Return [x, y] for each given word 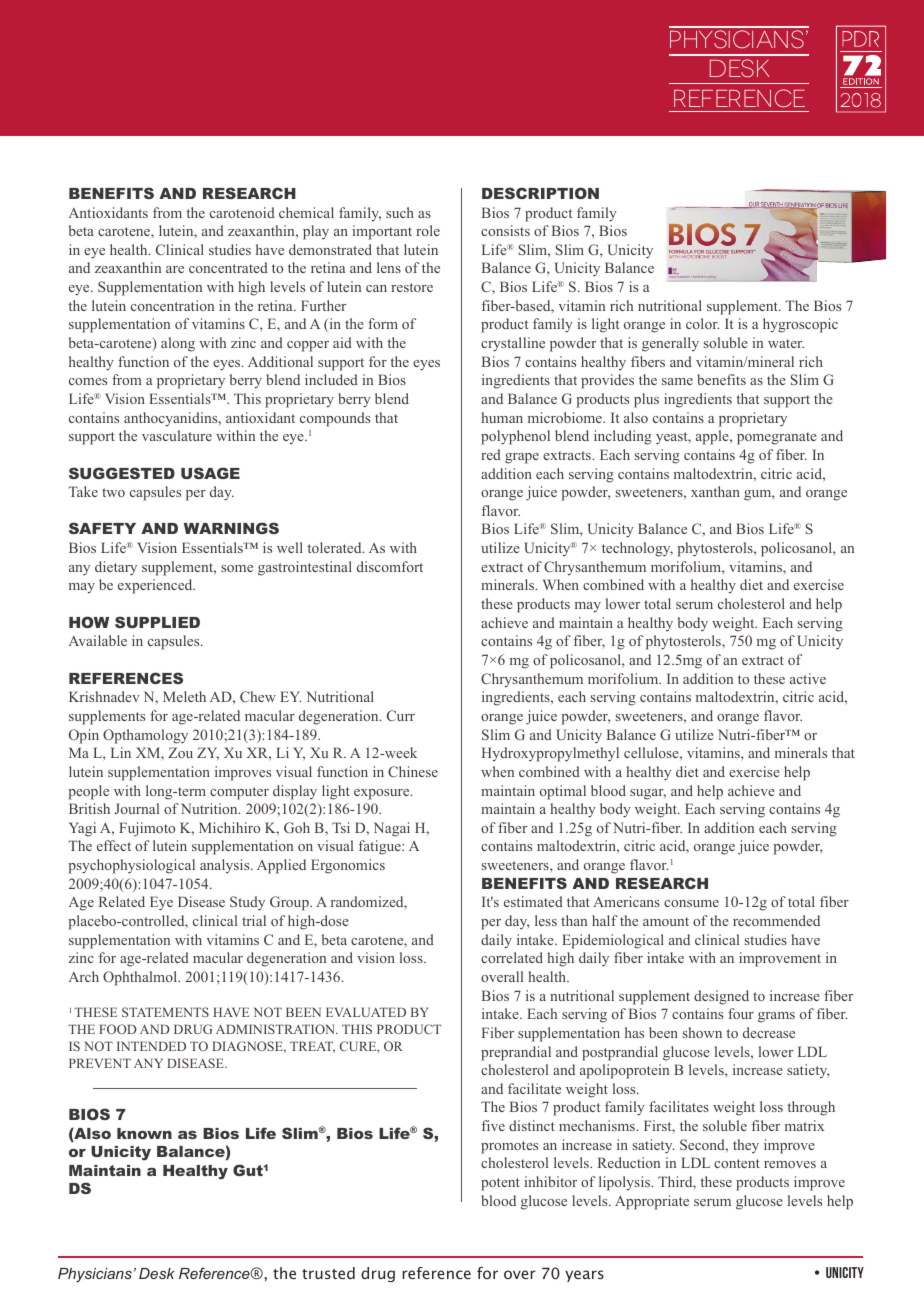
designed [721, 997]
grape [522, 458]
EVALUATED [366, 1012]
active [808, 678]
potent [500, 1184]
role [428, 230]
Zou [180, 752]
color [702, 323]
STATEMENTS [165, 1012]
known [144, 1133]
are [175, 269]
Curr [401, 715]
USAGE [210, 473]
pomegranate [777, 438]
